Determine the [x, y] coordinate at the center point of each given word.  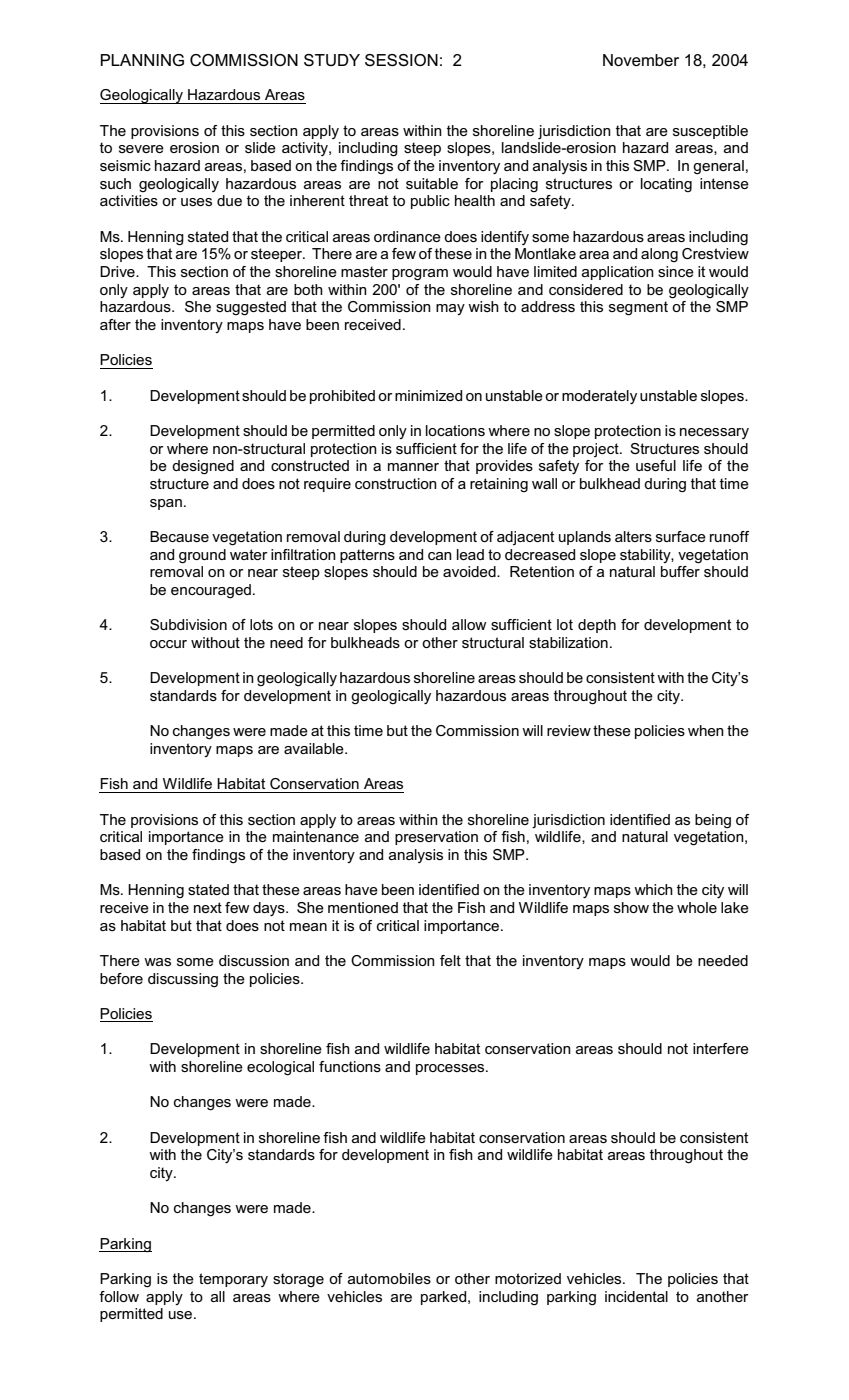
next [208, 907]
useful [656, 465]
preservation [436, 838]
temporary [233, 1280]
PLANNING [142, 60]
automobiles [389, 1278]
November [641, 60]
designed [203, 467]
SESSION [401, 60]
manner [413, 467]
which [653, 889]
